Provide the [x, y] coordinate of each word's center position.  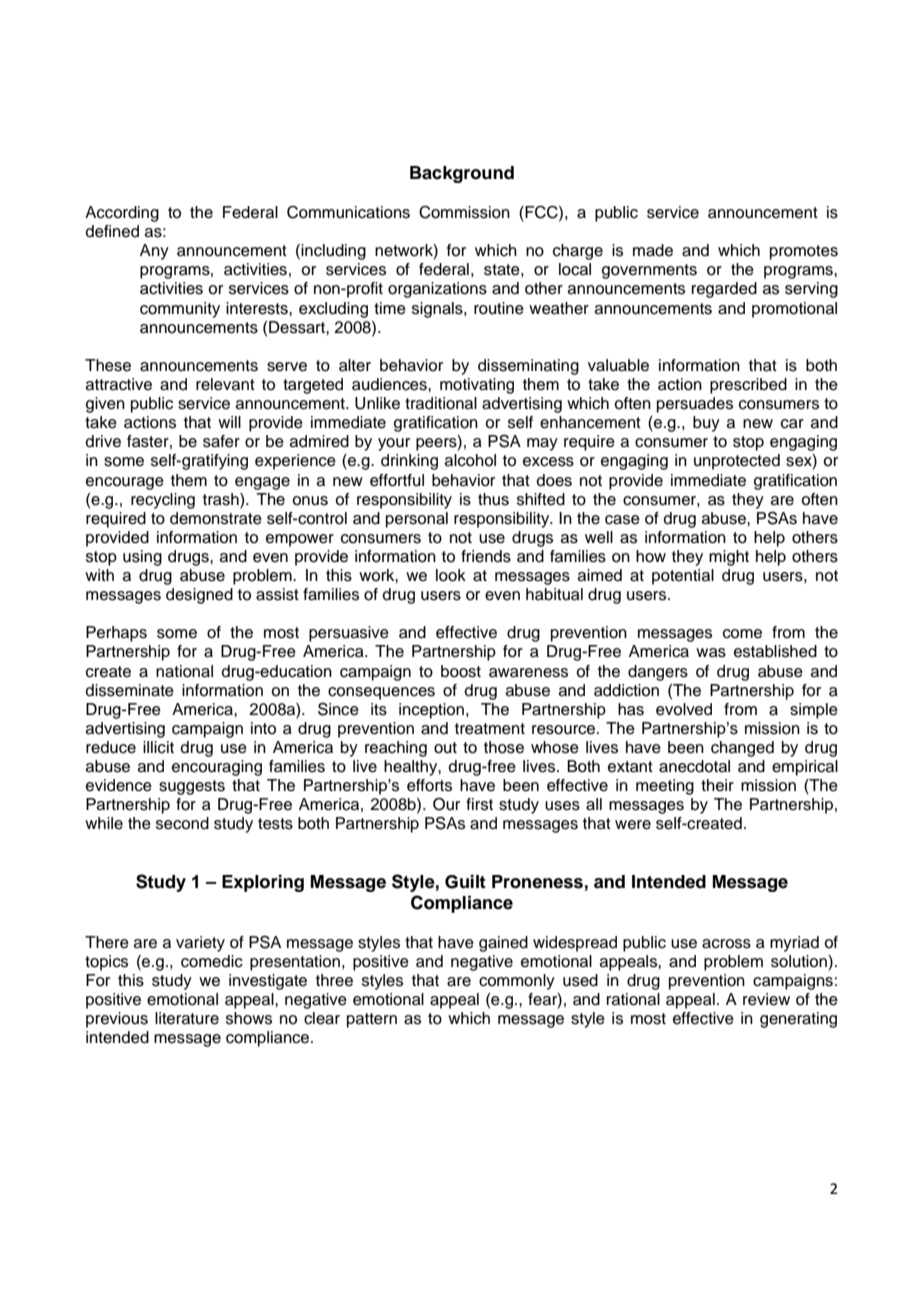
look [451, 575]
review [766, 999]
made [653, 250]
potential [683, 577]
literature [187, 1018]
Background [462, 174]
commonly [517, 982]
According [122, 214]
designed [199, 596]
